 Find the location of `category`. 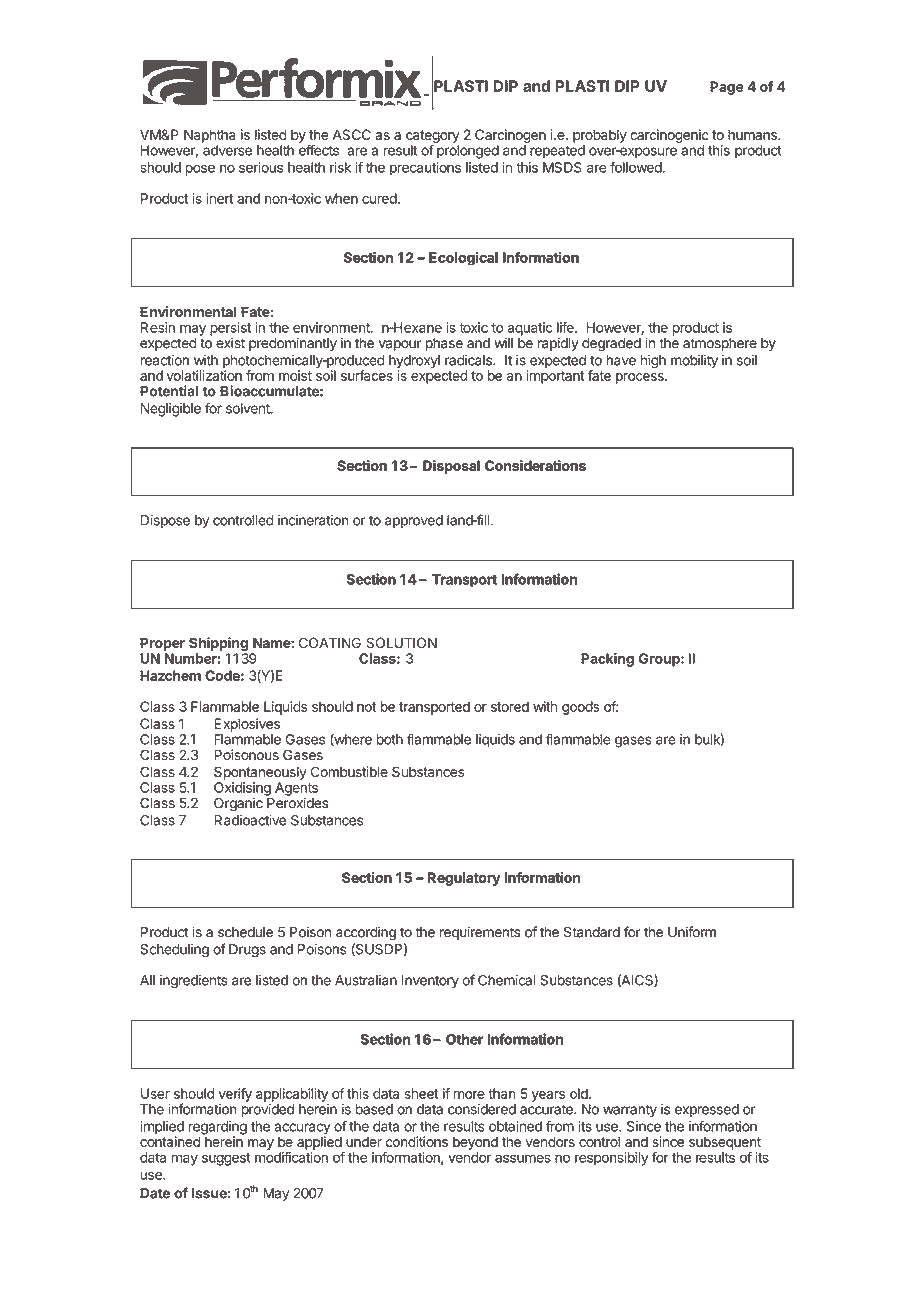

category is located at coordinates (433, 137).
